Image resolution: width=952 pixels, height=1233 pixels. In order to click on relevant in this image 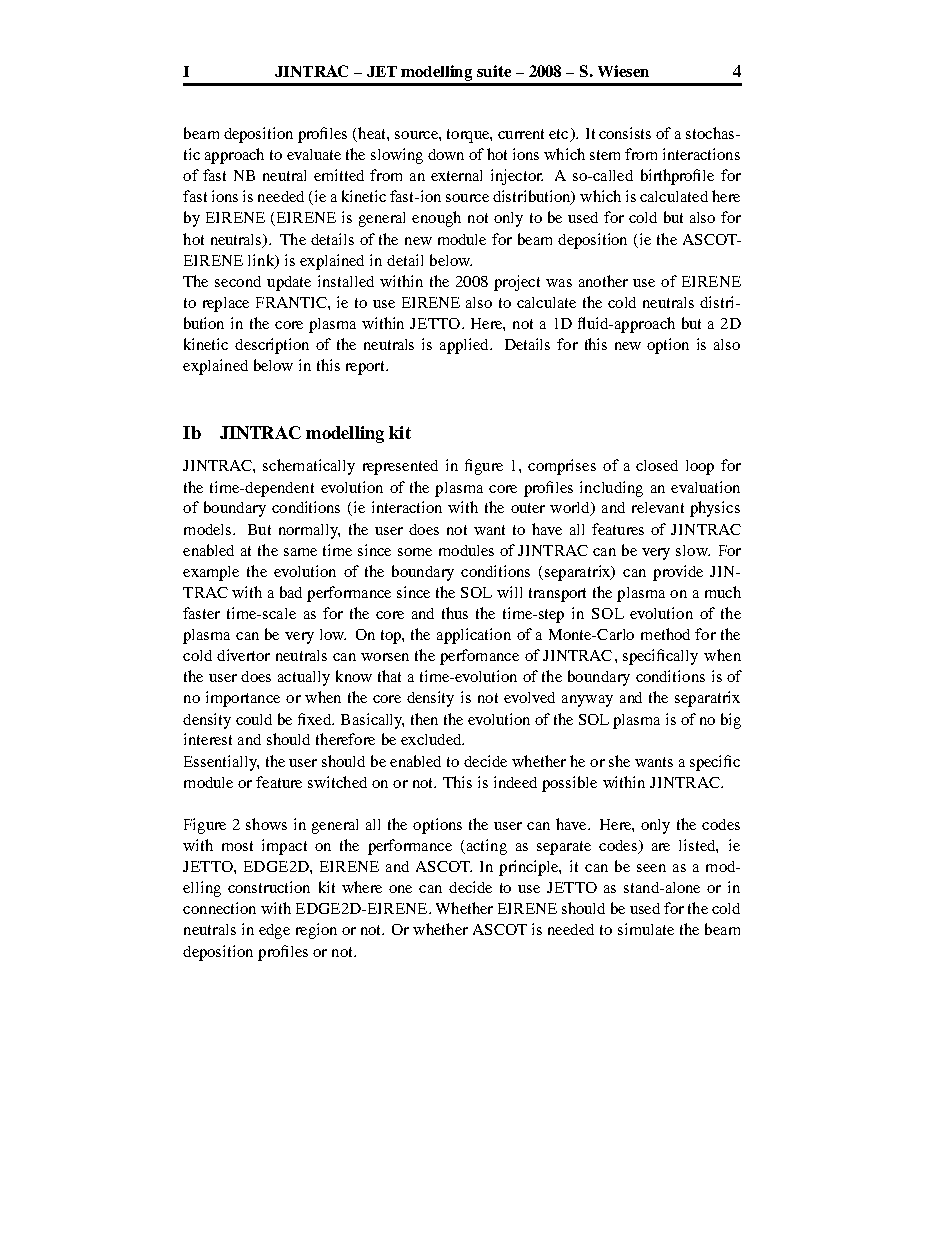, I will do `click(658, 507)`.
